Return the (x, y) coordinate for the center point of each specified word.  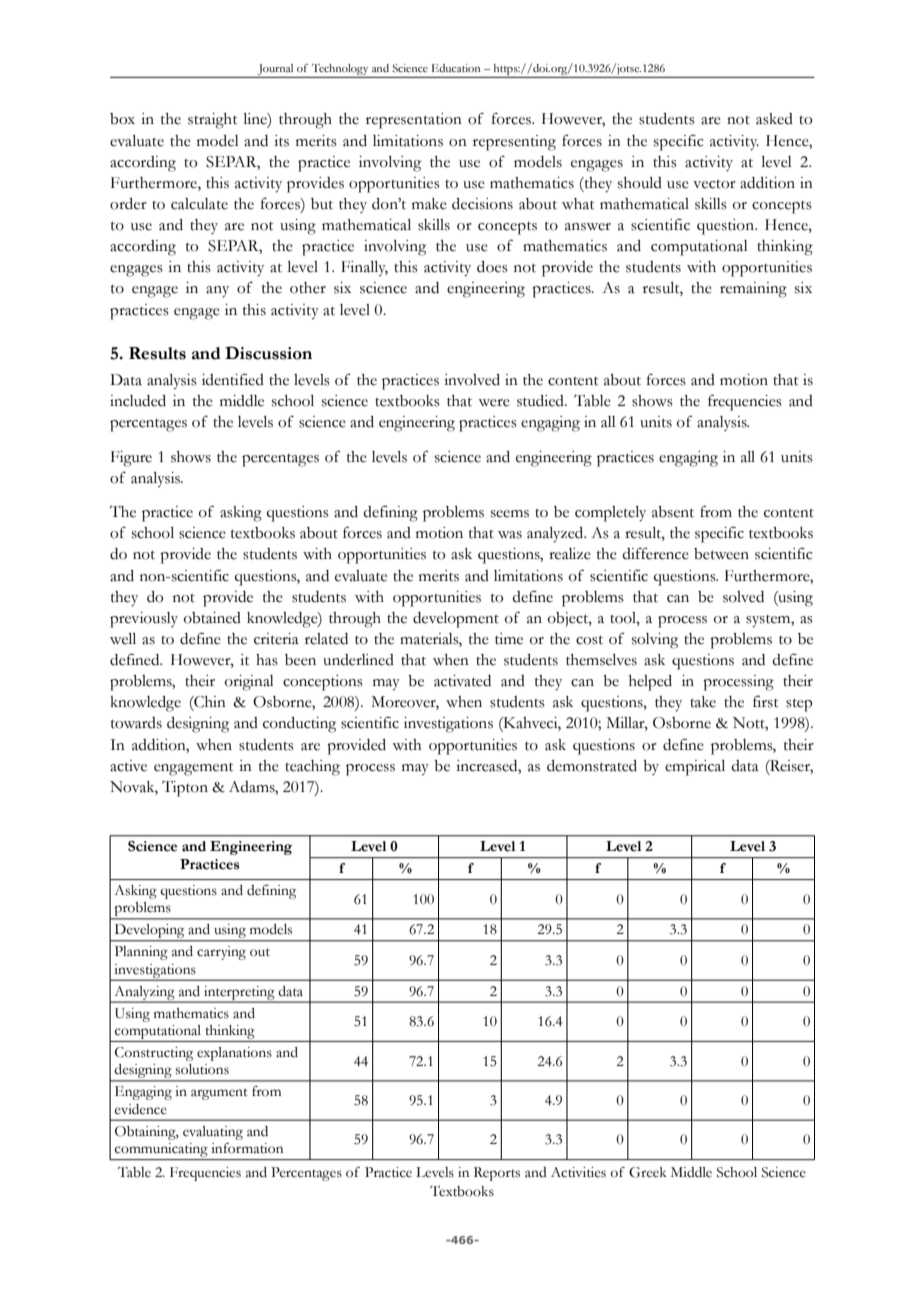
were (494, 403)
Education (456, 68)
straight (212, 121)
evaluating (213, 1133)
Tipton (185, 788)
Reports (497, 1174)
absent (673, 512)
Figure (131, 459)
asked (774, 119)
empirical (695, 768)
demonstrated (592, 766)
